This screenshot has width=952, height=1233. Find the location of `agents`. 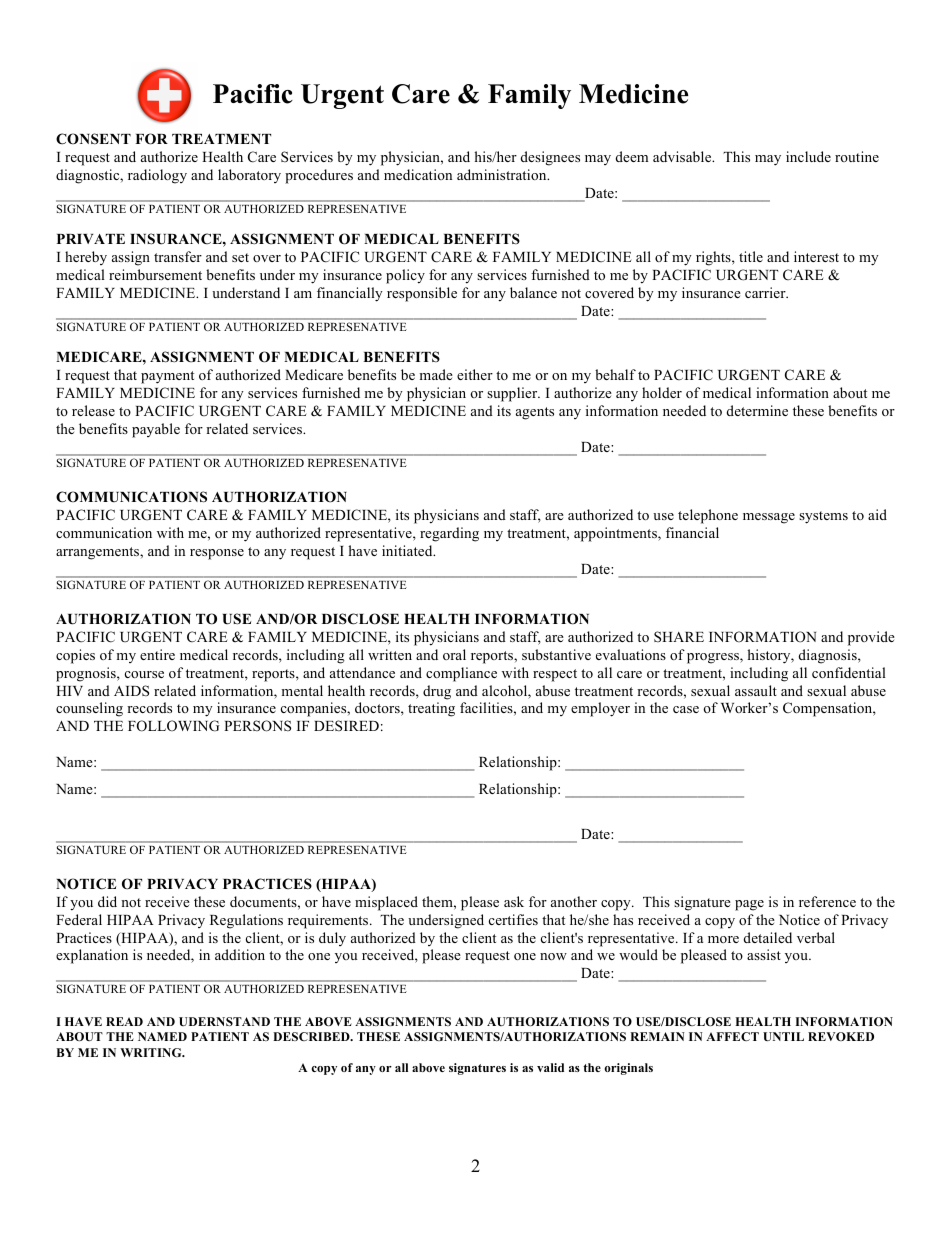

agents is located at coordinates (535, 413).
